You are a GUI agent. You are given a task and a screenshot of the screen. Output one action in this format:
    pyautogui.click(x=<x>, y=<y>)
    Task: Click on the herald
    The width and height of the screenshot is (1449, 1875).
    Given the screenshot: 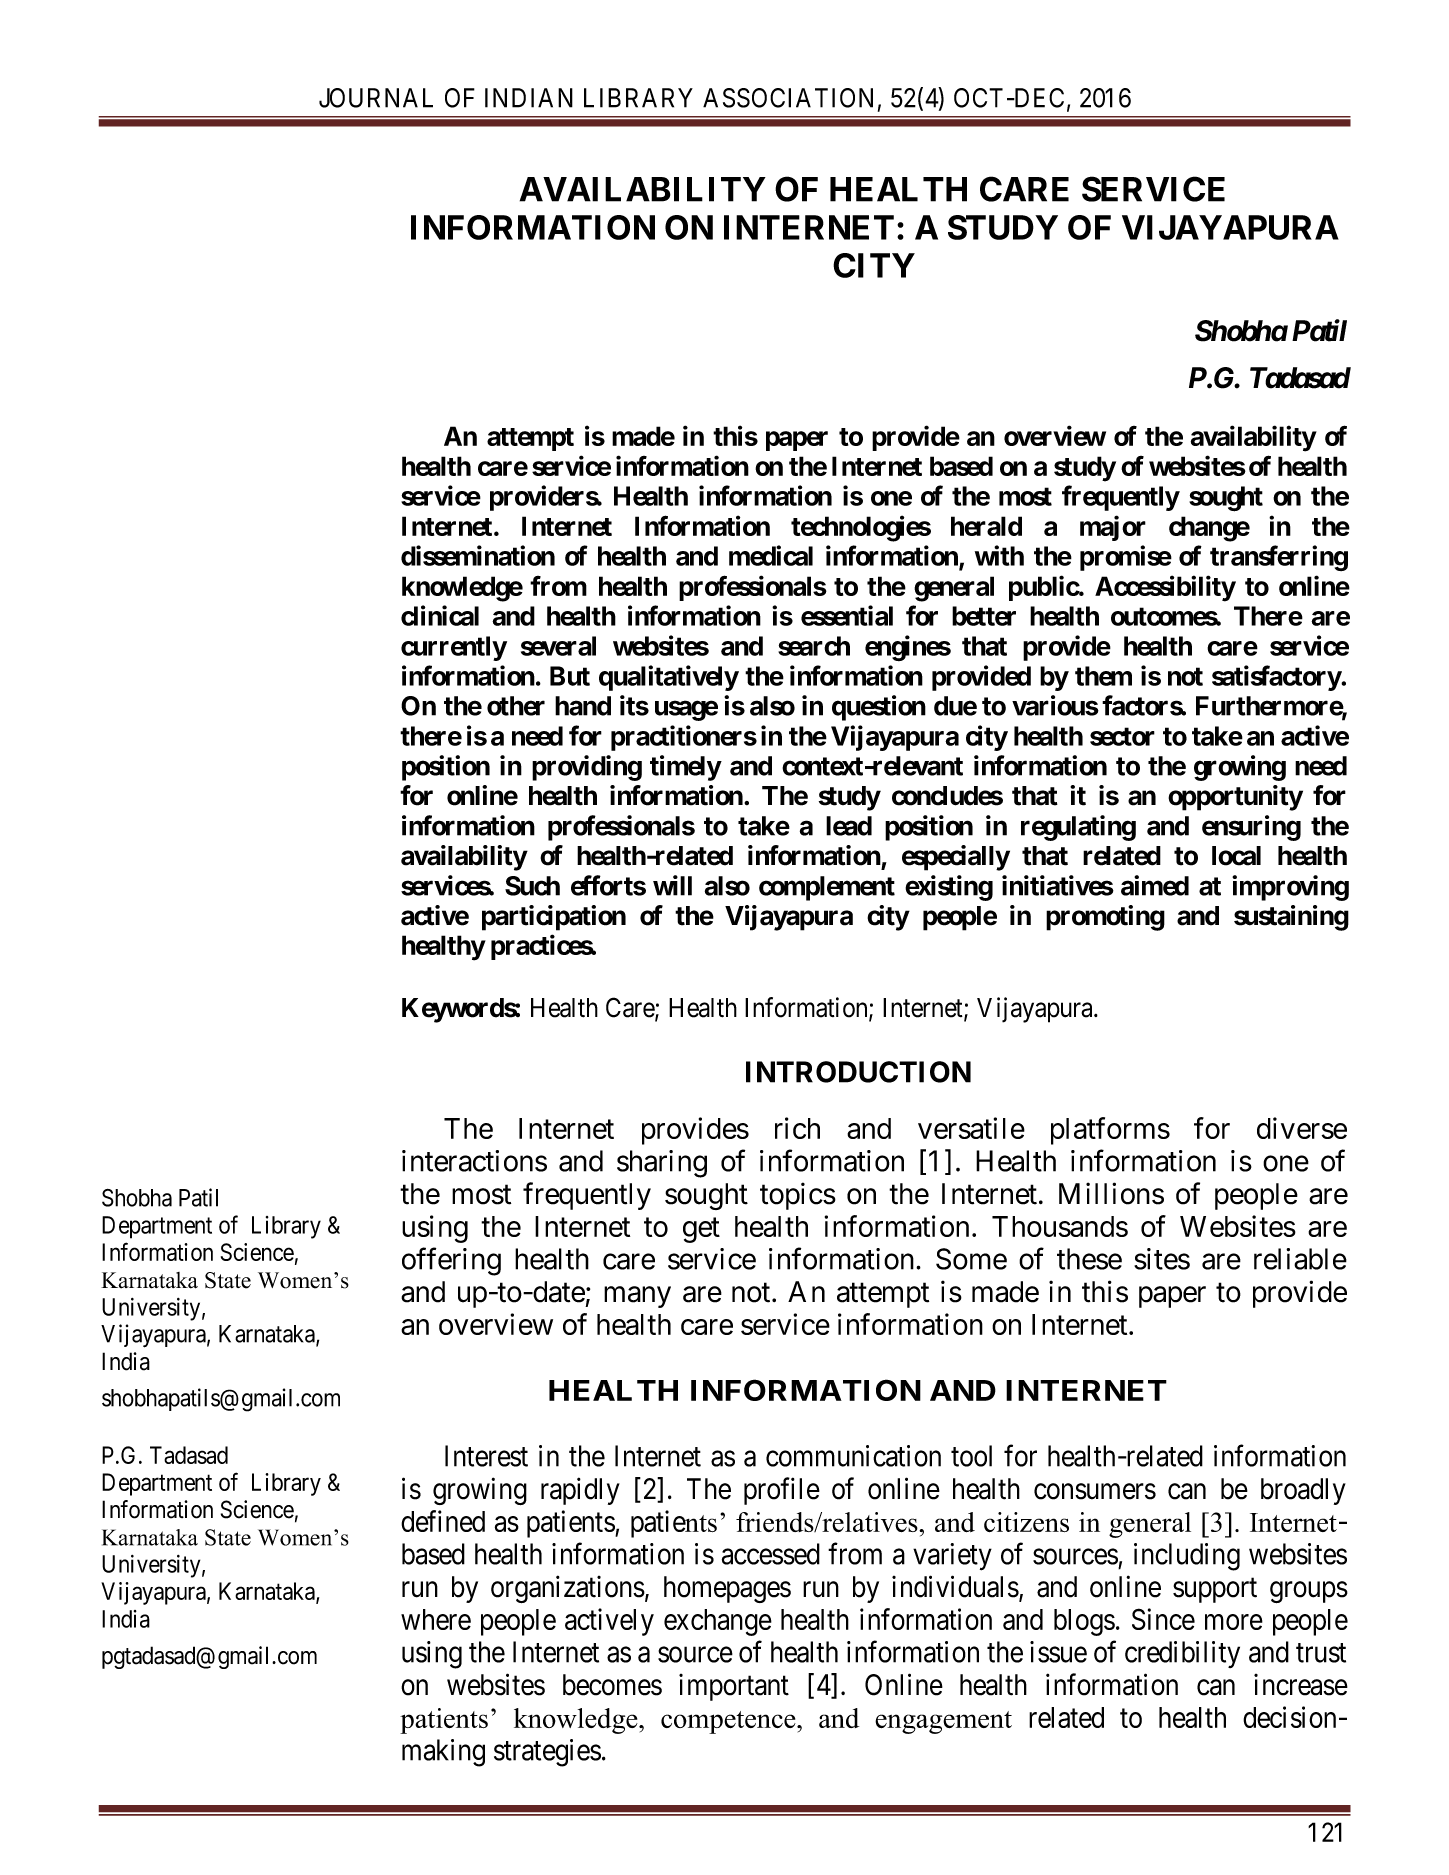 What is the action you would take?
    pyautogui.click(x=986, y=526)
